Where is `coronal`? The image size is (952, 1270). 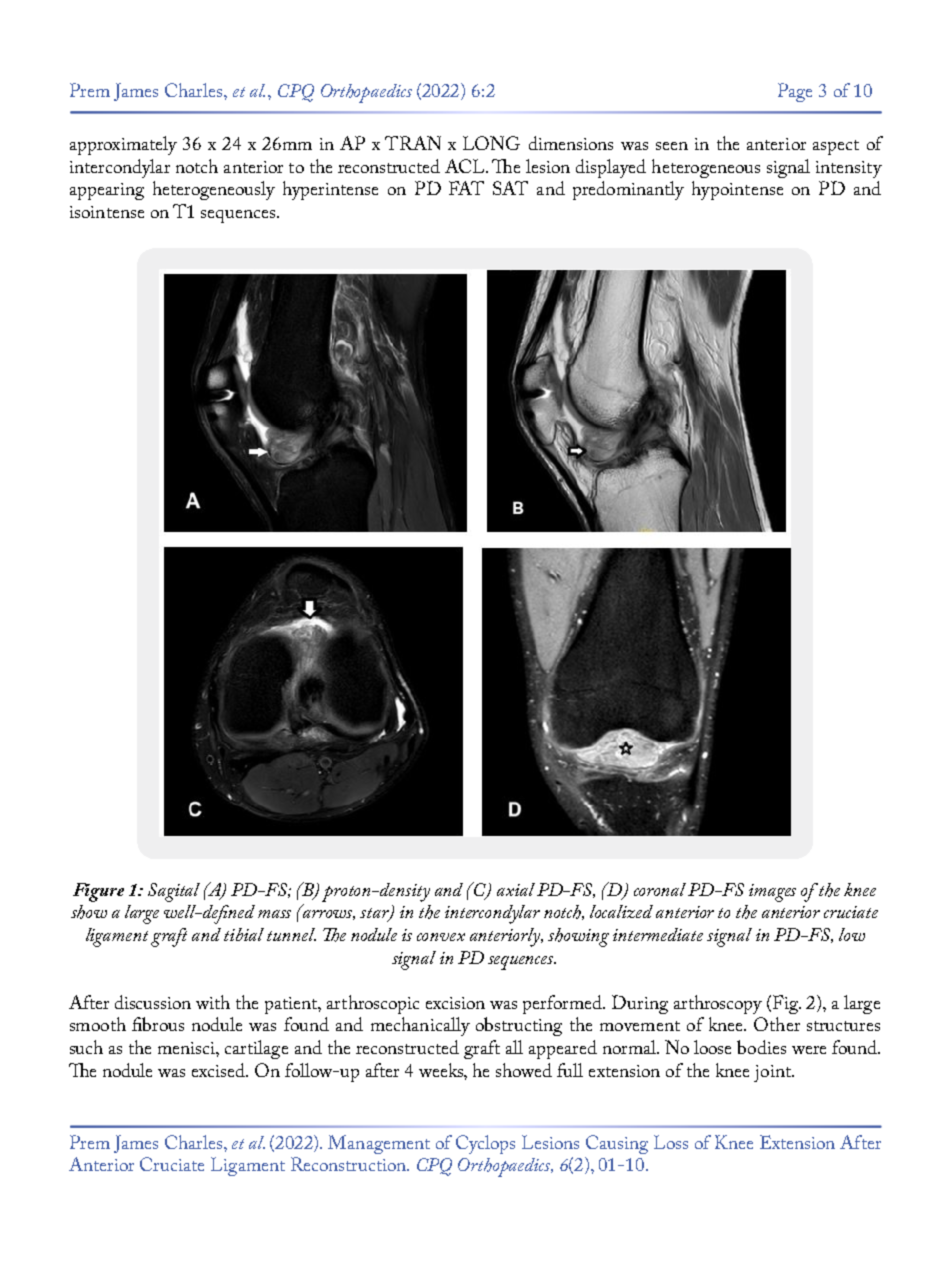 coronal is located at coordinates (660, 889).
